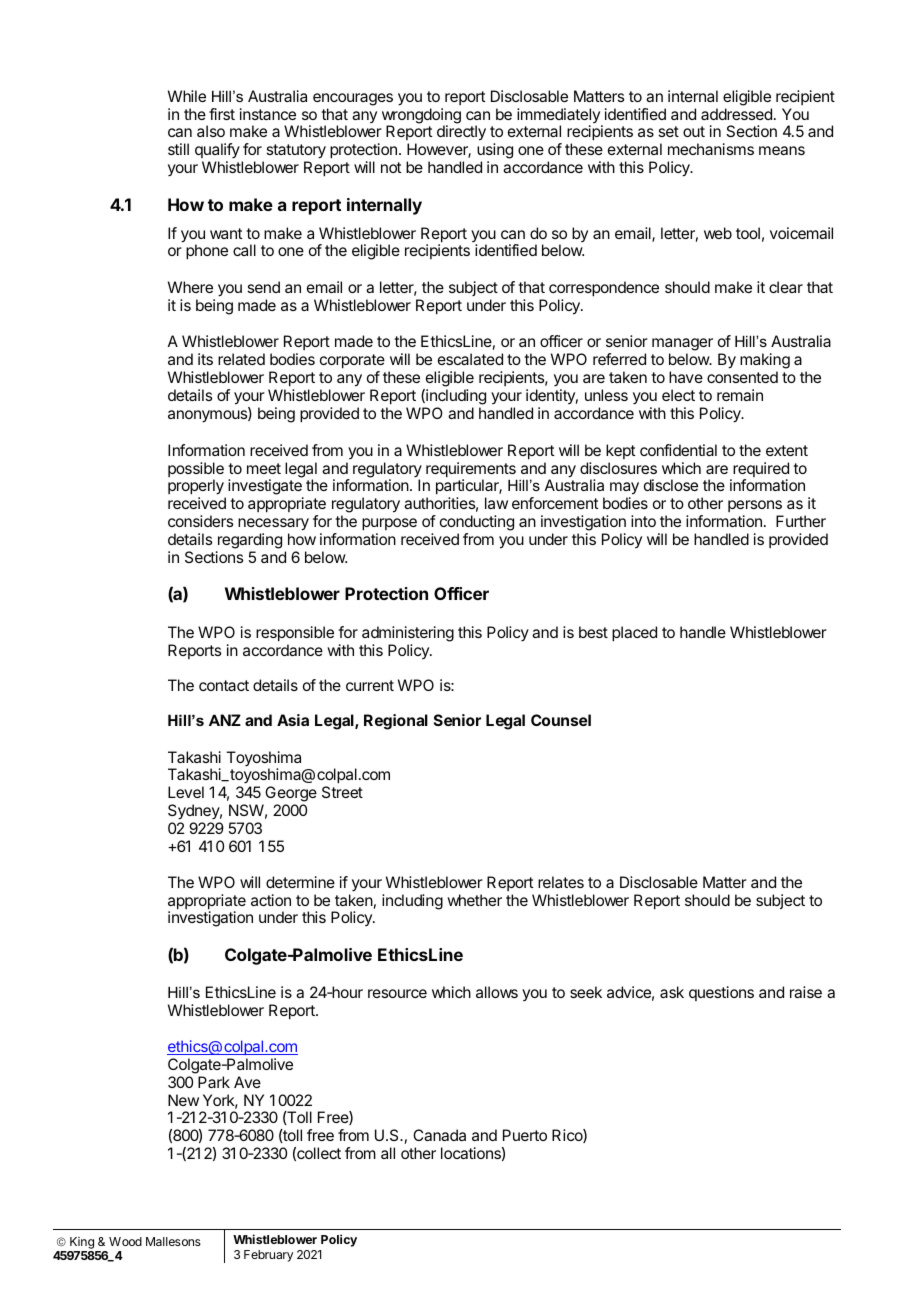  Describe the element at coordinates (268, 1256) in the screenshot. I see `February` at that location.
